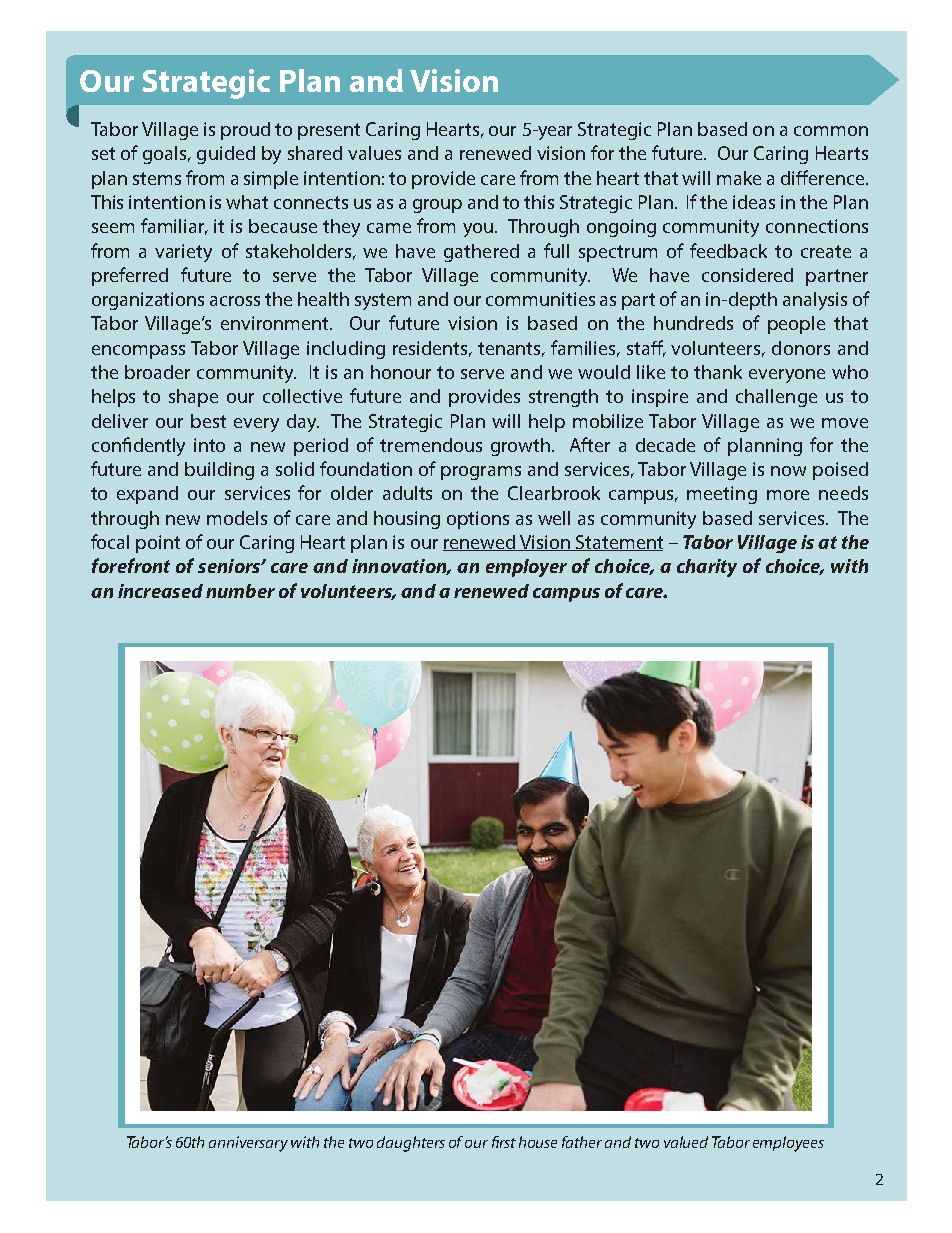 This screenshot has width=952, height=1233. Describe the element at coordinates (160, 591) in the screenshot. I see `increased` at that location.
